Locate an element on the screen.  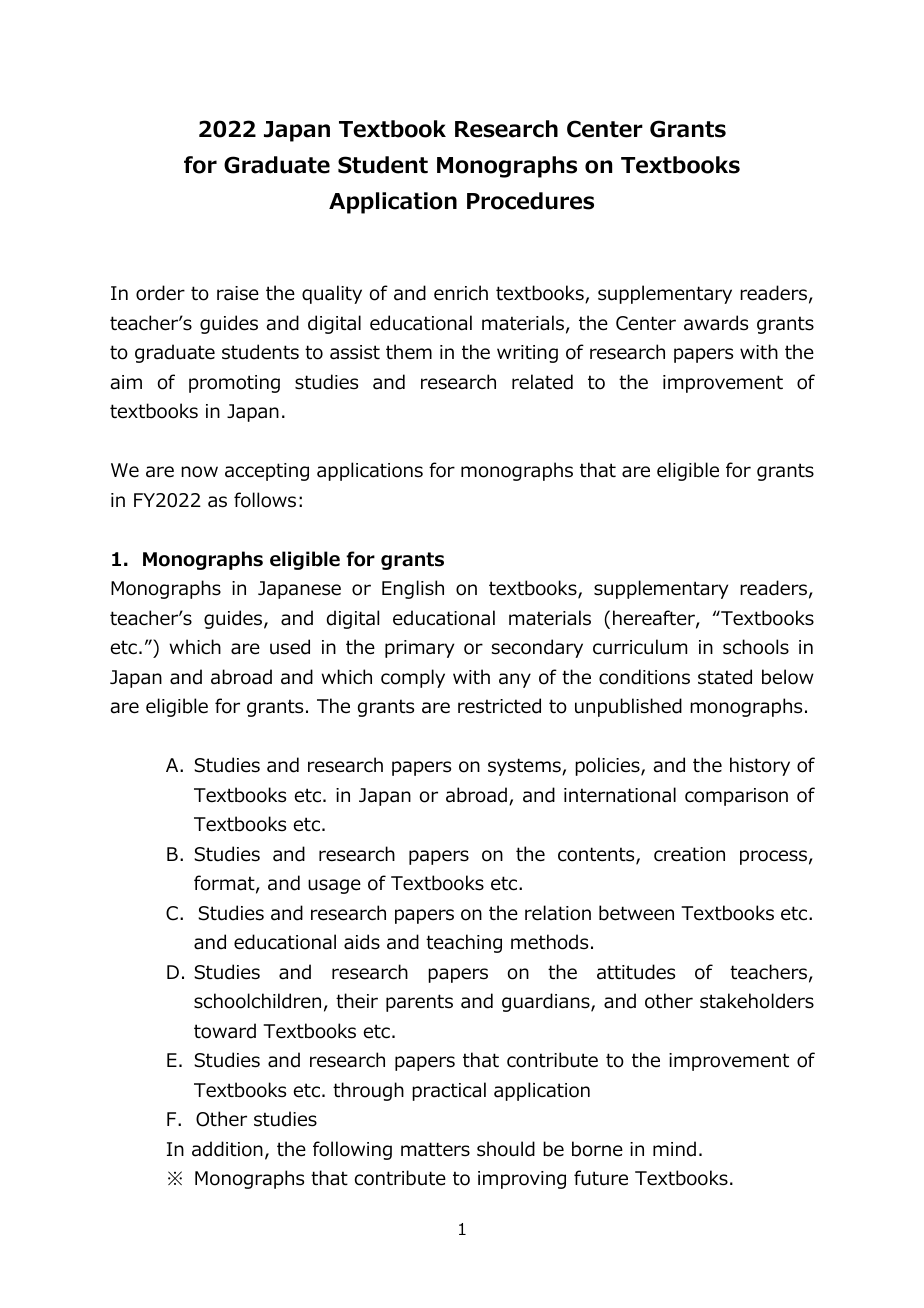
used is located at coordinates (290, 647).
